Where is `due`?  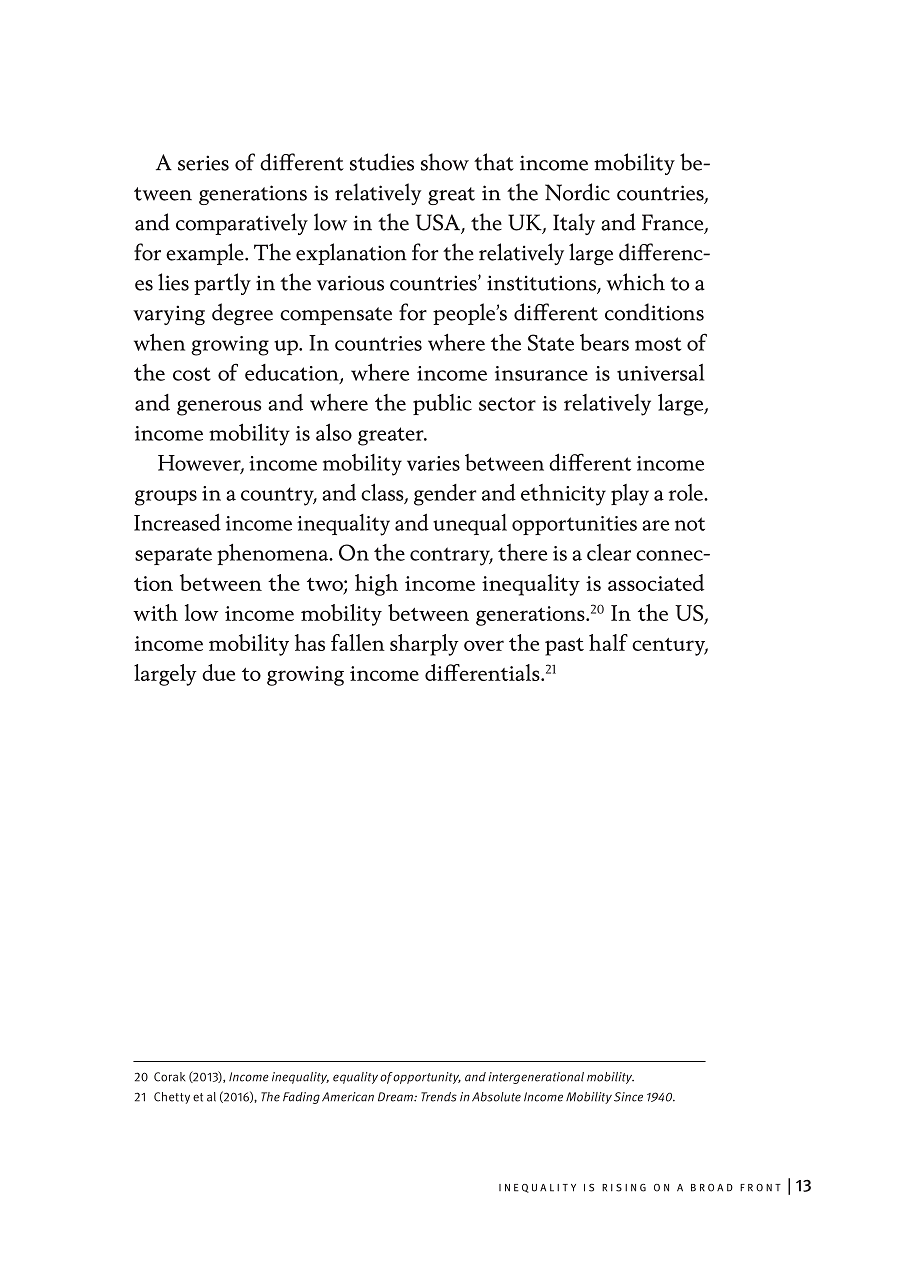 due is located at coordinates (219, 672).
